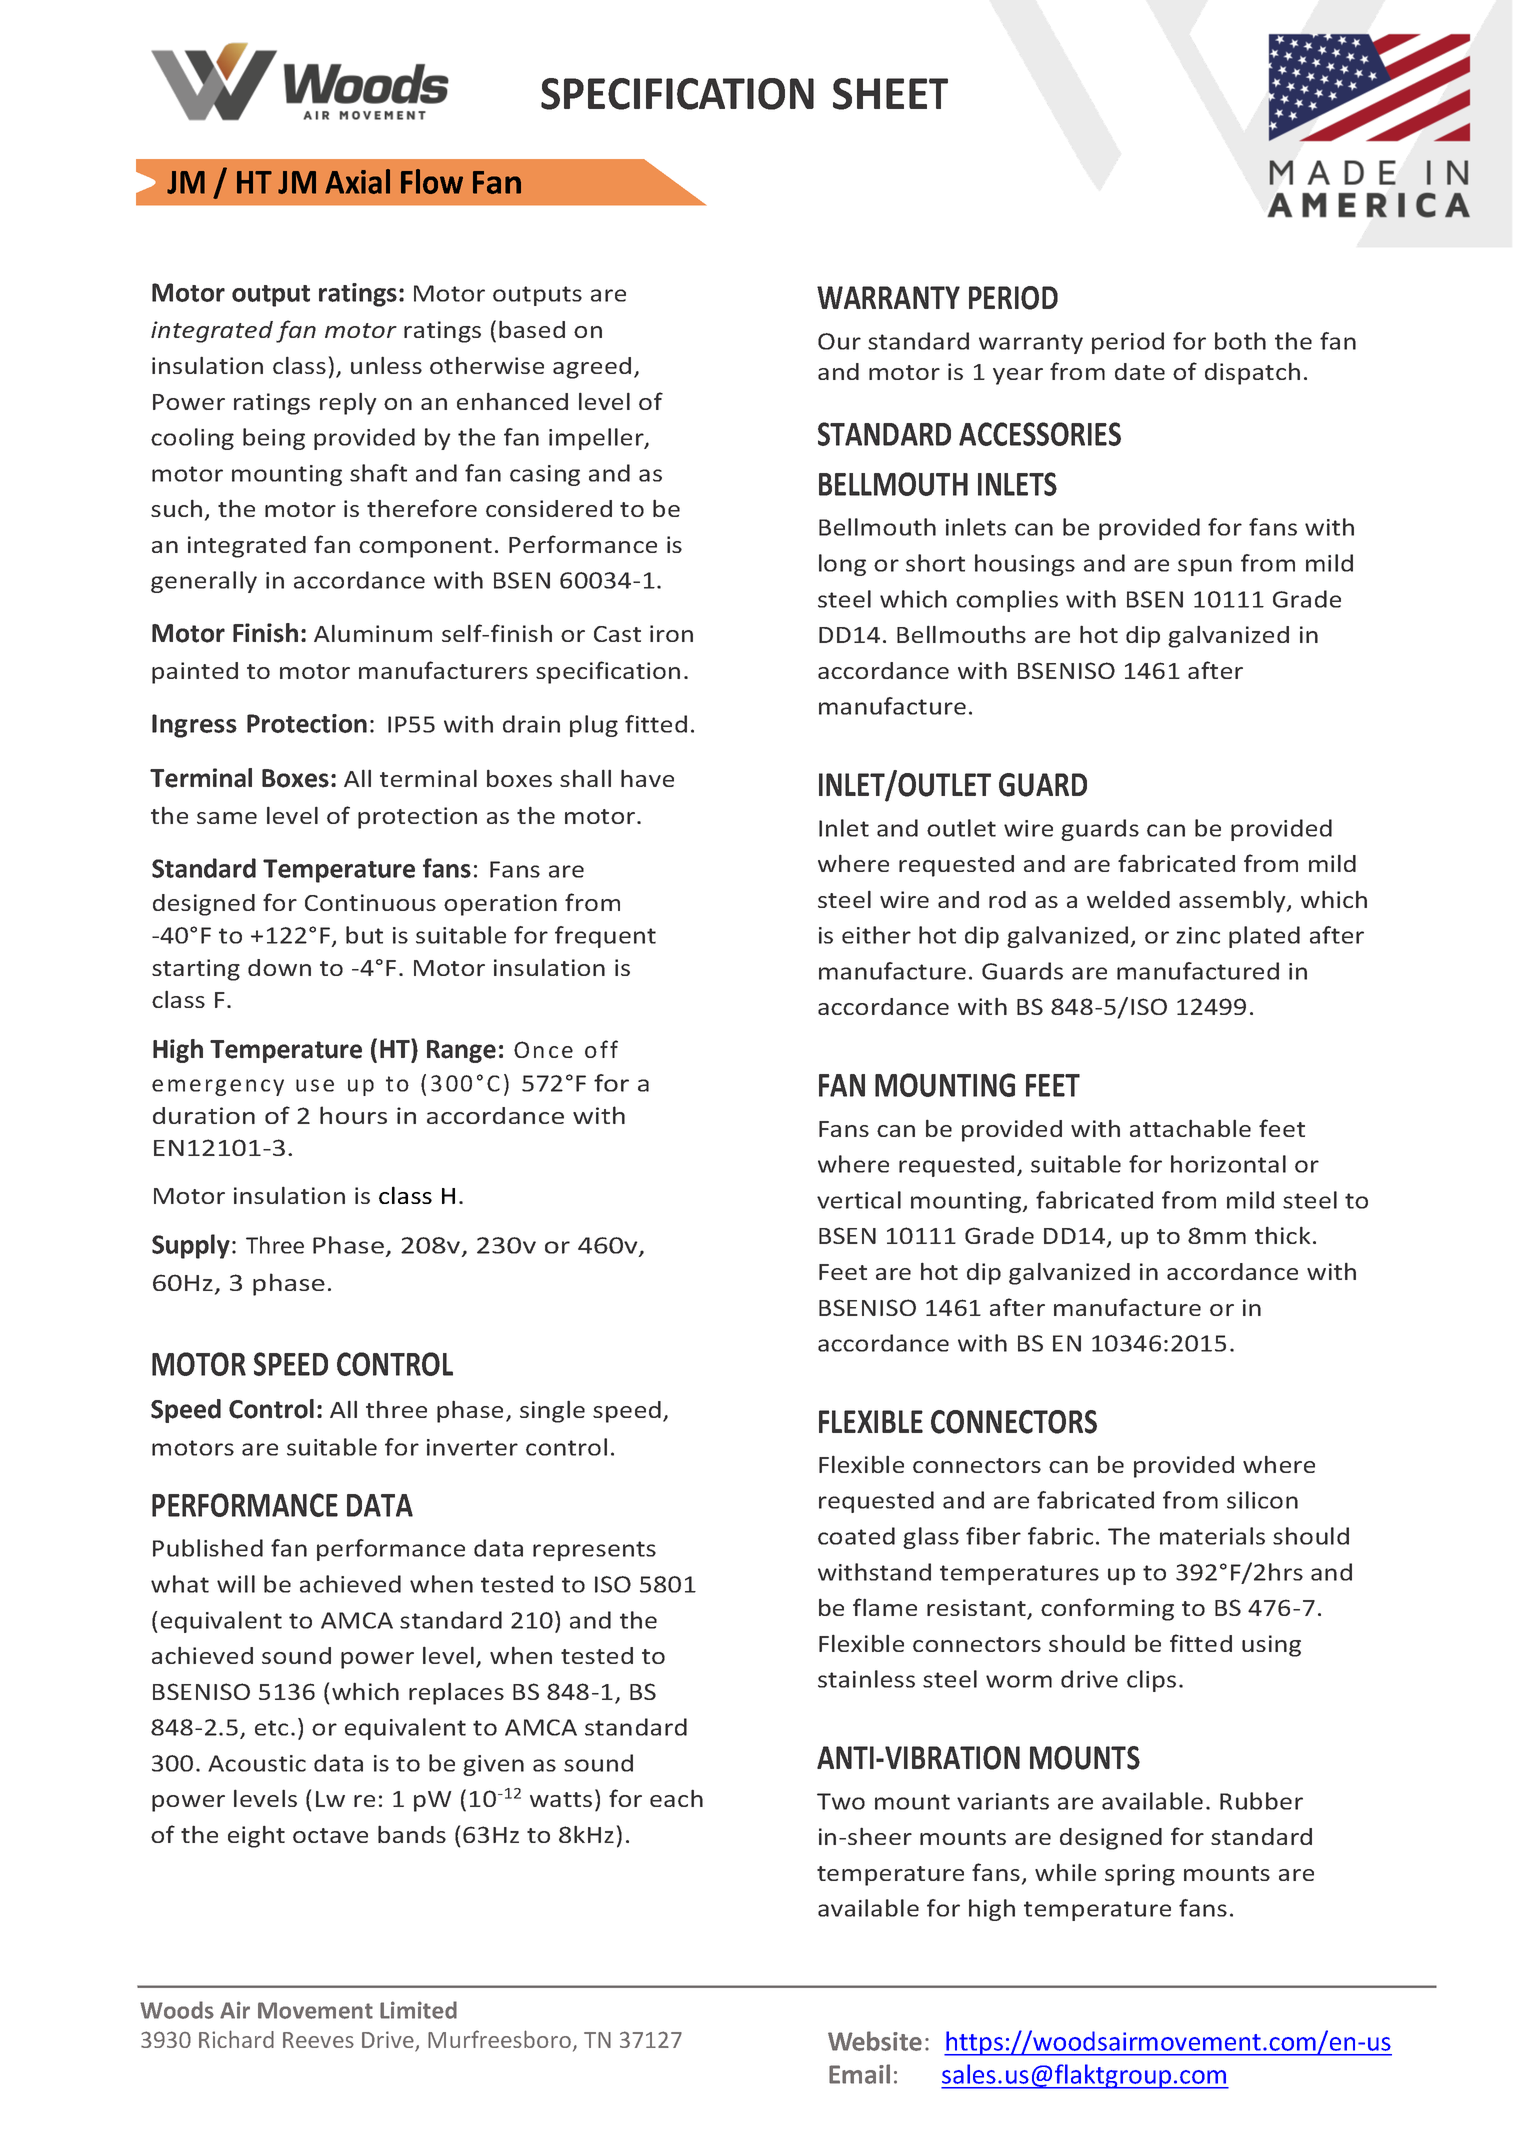  Describe the element at coordinates (357, 181) in the page. I see `Axial` at that location.
